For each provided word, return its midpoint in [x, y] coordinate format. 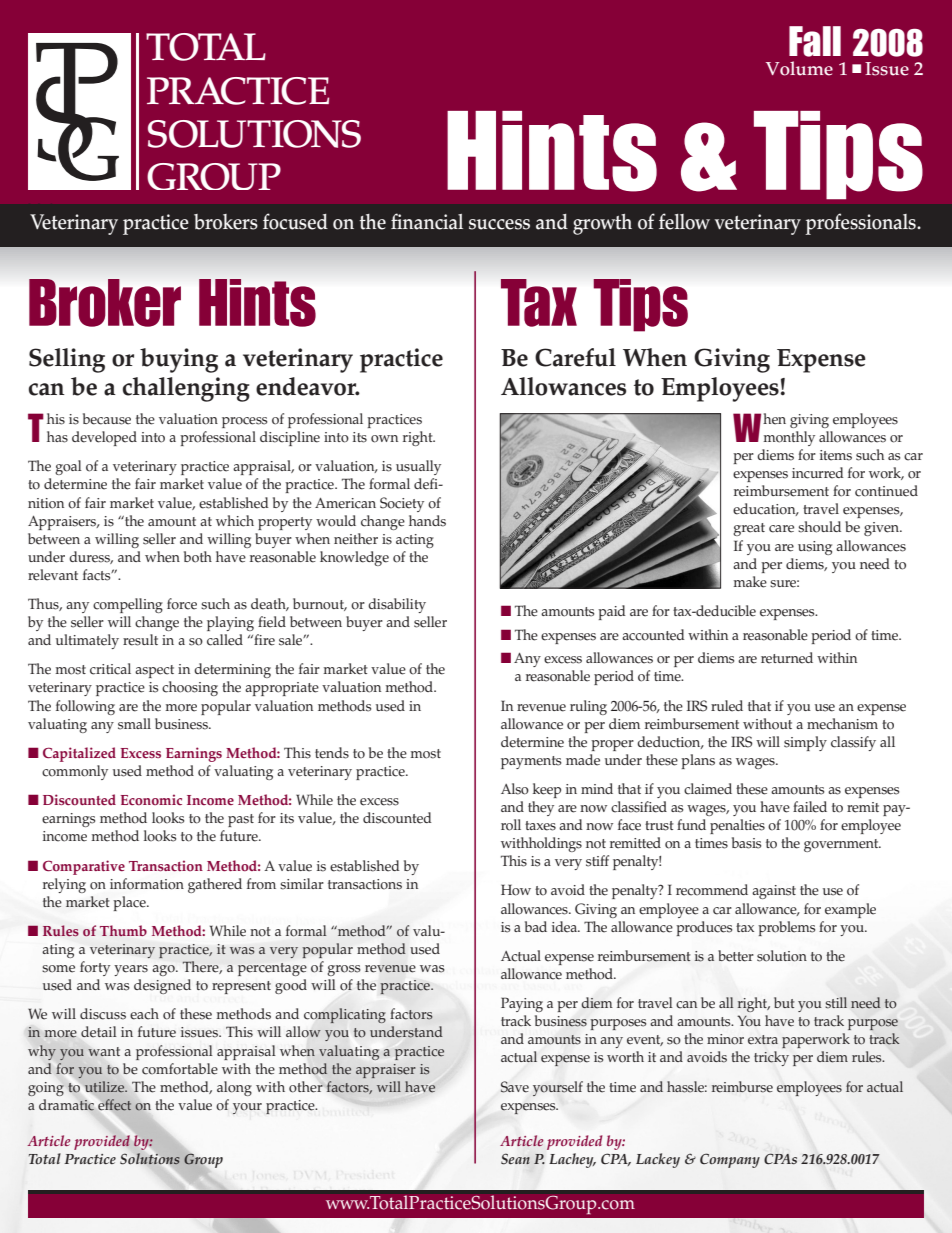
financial [427, 221]
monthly [789, 438]
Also [515, 789]
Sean [515, 1159]
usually [418, 467]
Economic [151, 799]
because [107, 419]
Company [730, 1160]
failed [810, 807]
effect [113, 1105]
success [499, 224]
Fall [815, 41]
